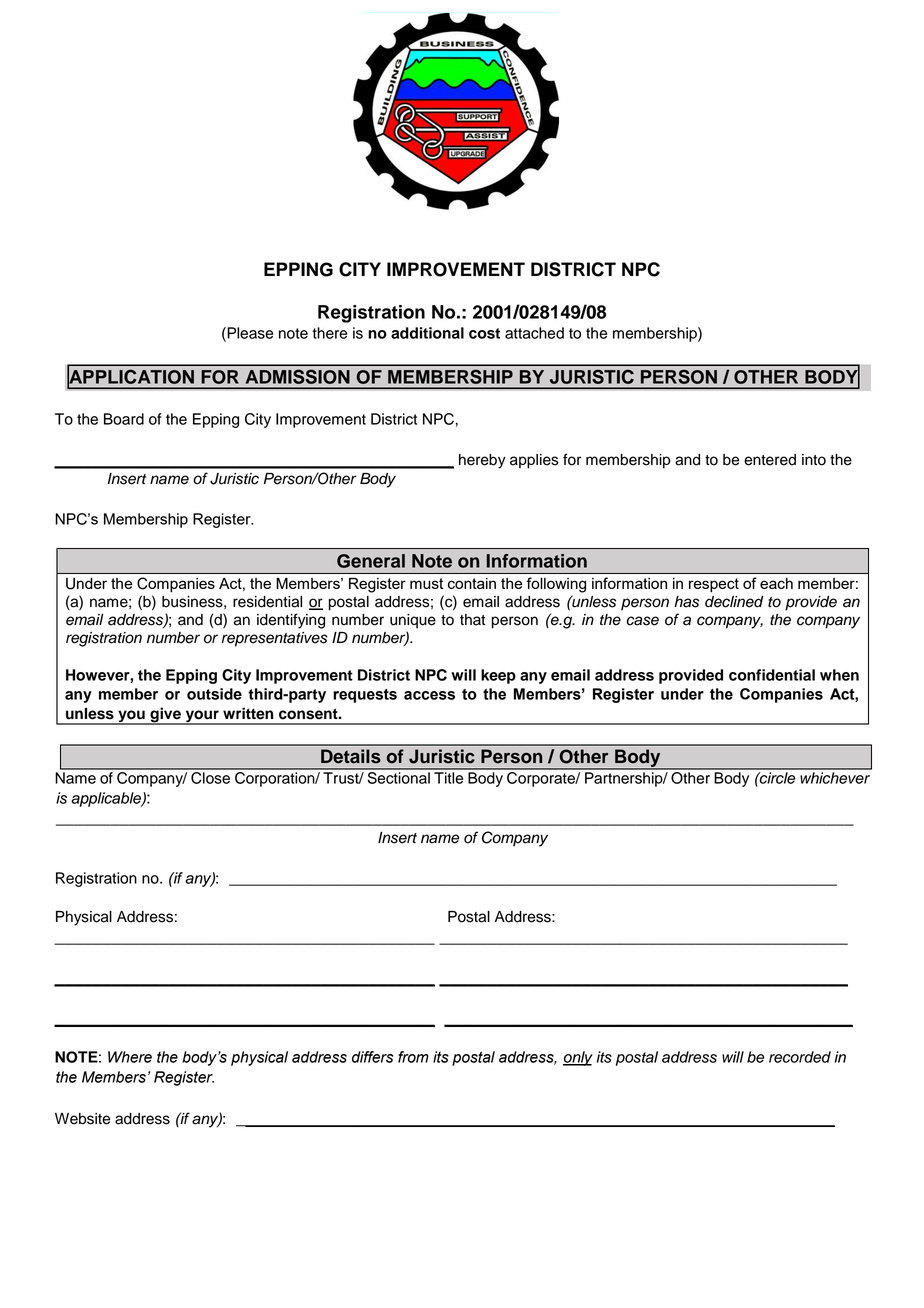 The height and width of the page is (1308, 924). What do you see at coordinates (776, 583) in the page?
I see `each` at bounding box center [776, 583].
